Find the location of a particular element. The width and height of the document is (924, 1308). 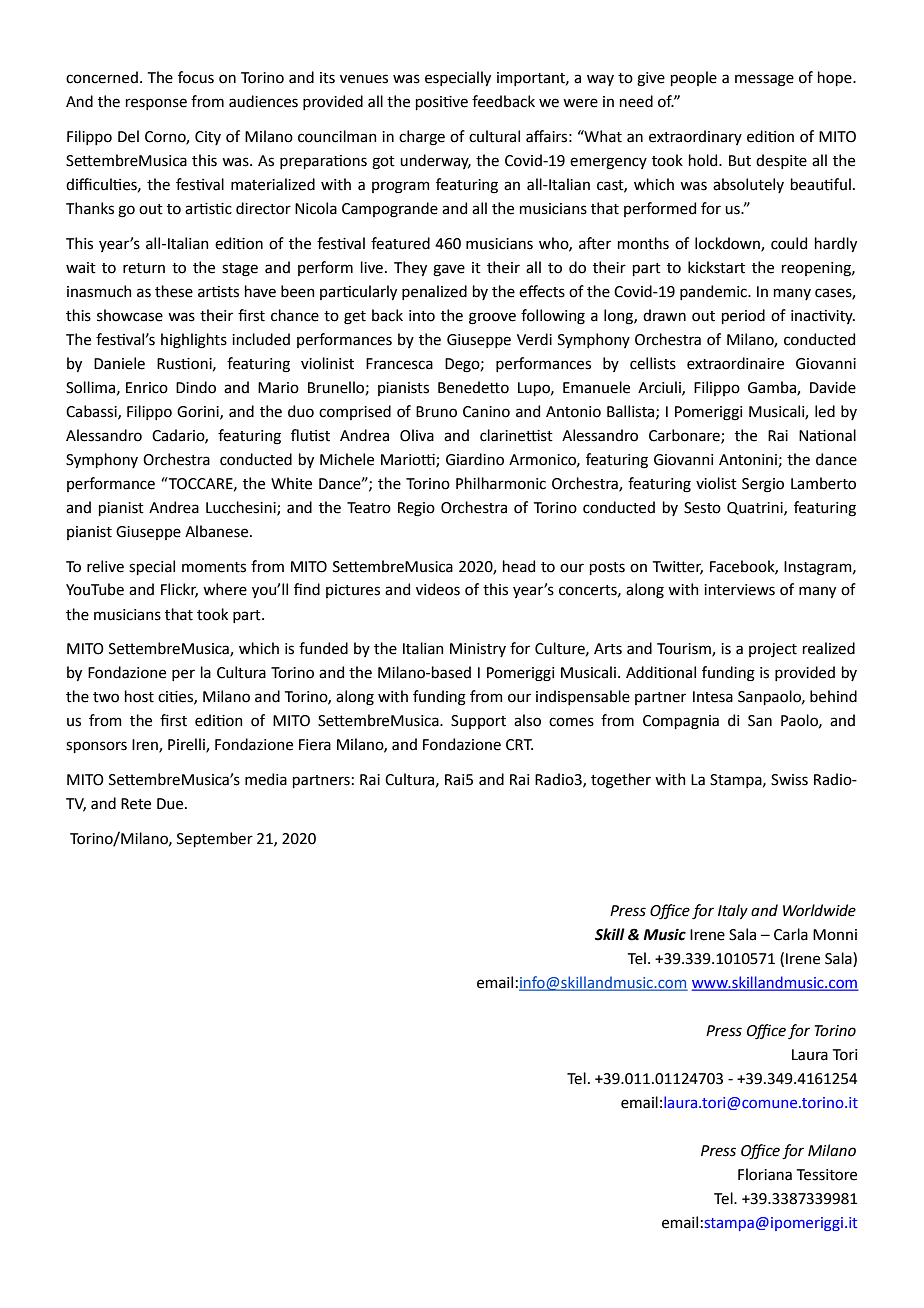

led is located at coordinates (825, 411).
